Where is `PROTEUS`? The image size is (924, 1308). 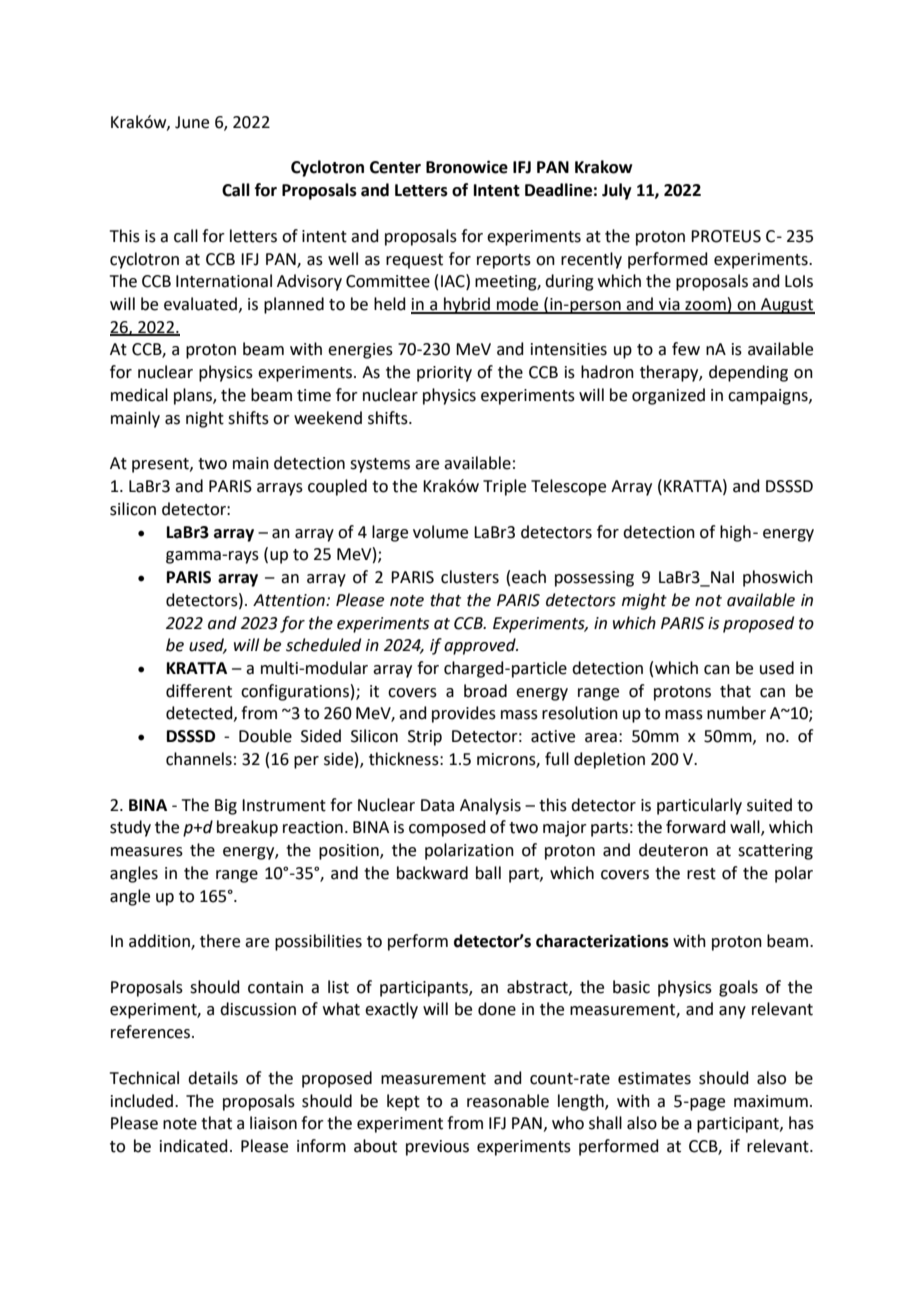 PROTEUS is located at coordinates (726, 236).
